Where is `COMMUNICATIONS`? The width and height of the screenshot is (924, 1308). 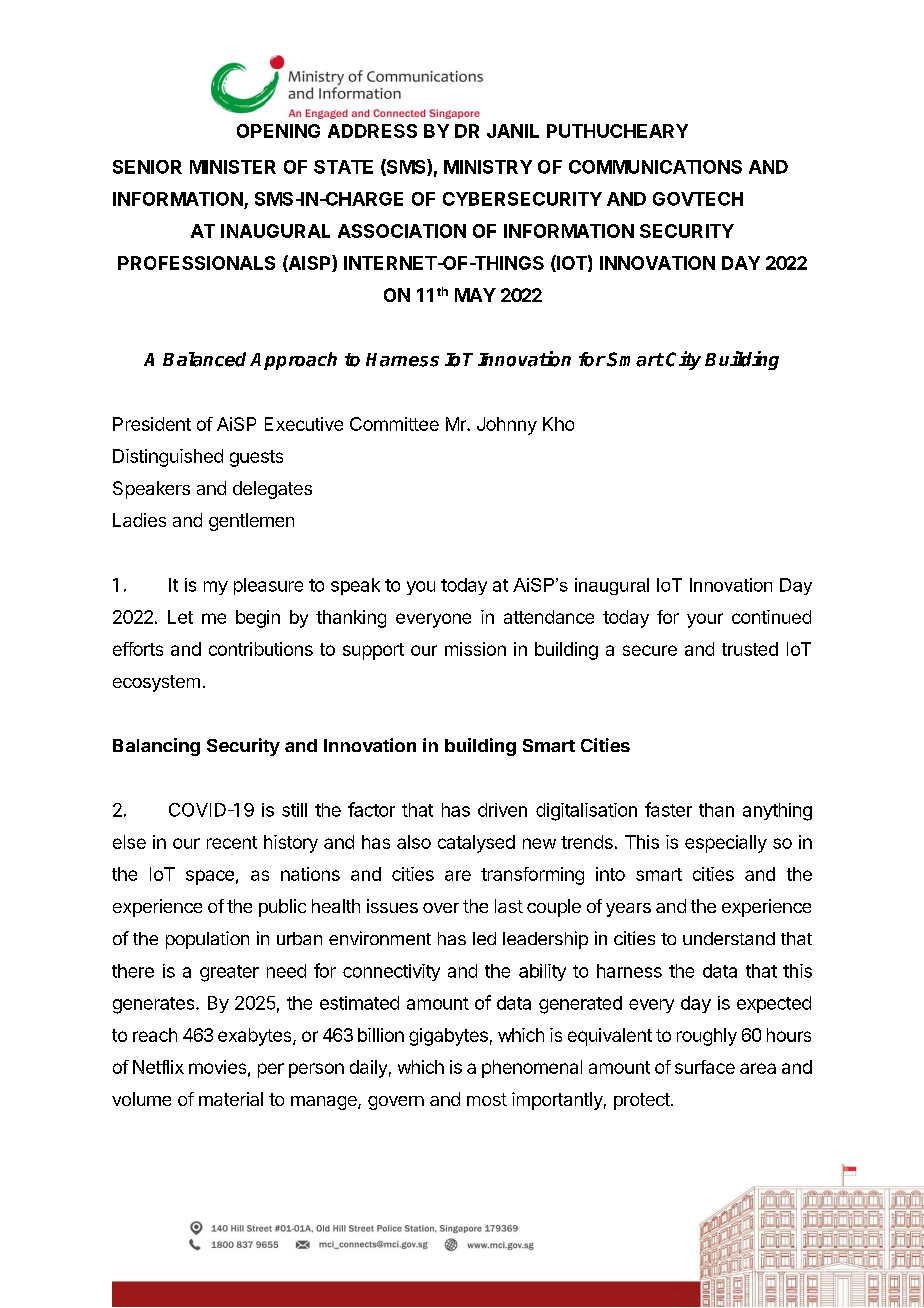 COMMUNICATIONS is located at coordinates (655, 167).
